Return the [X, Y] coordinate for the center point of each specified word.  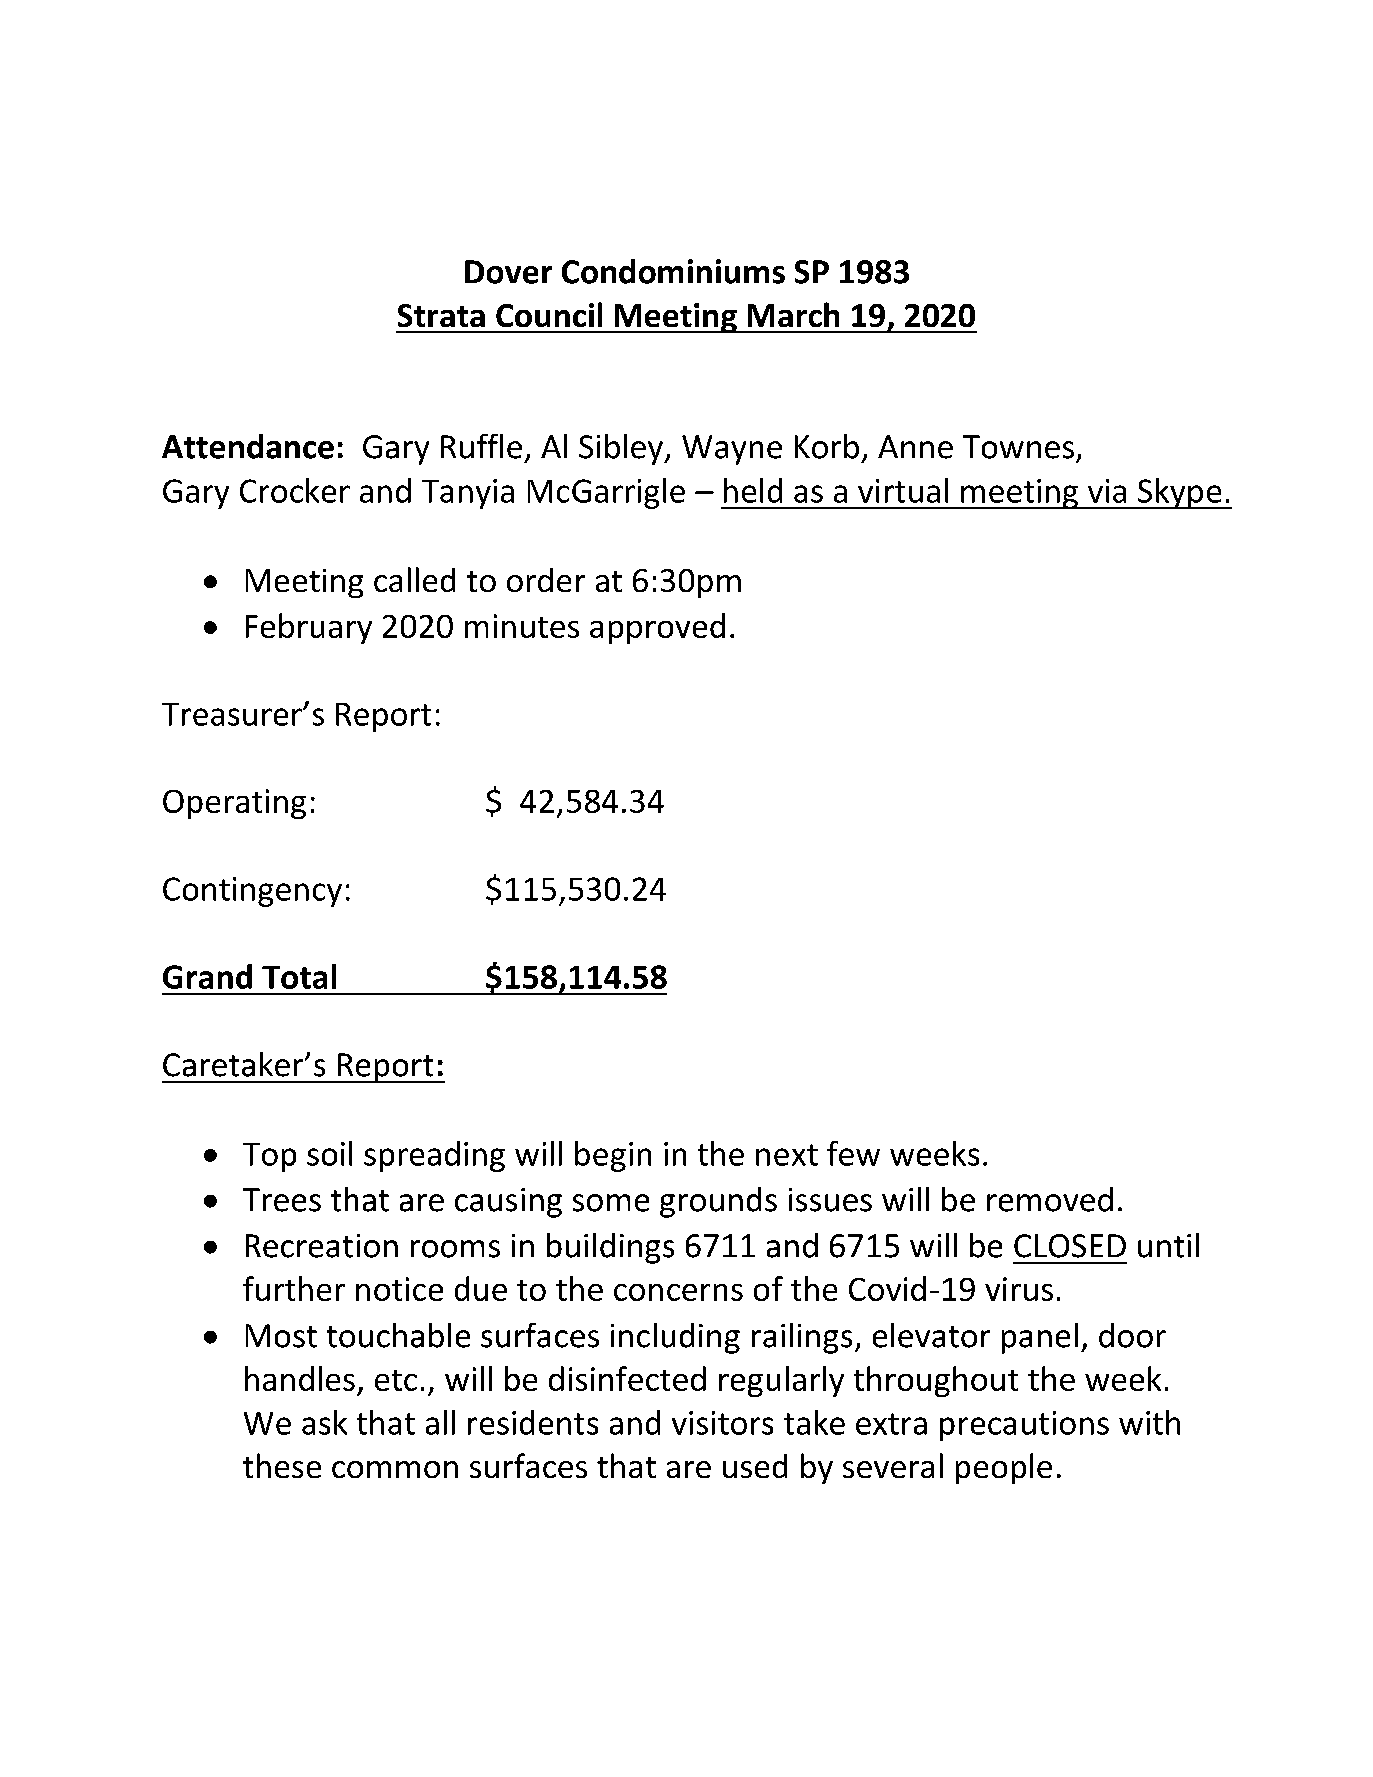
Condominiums [673, 271]
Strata [441, 315]
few [853, 1153]
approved [657, 628]
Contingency [252, 892]
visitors [722, 1423]
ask [324, 1422]
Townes [1018, 447]
